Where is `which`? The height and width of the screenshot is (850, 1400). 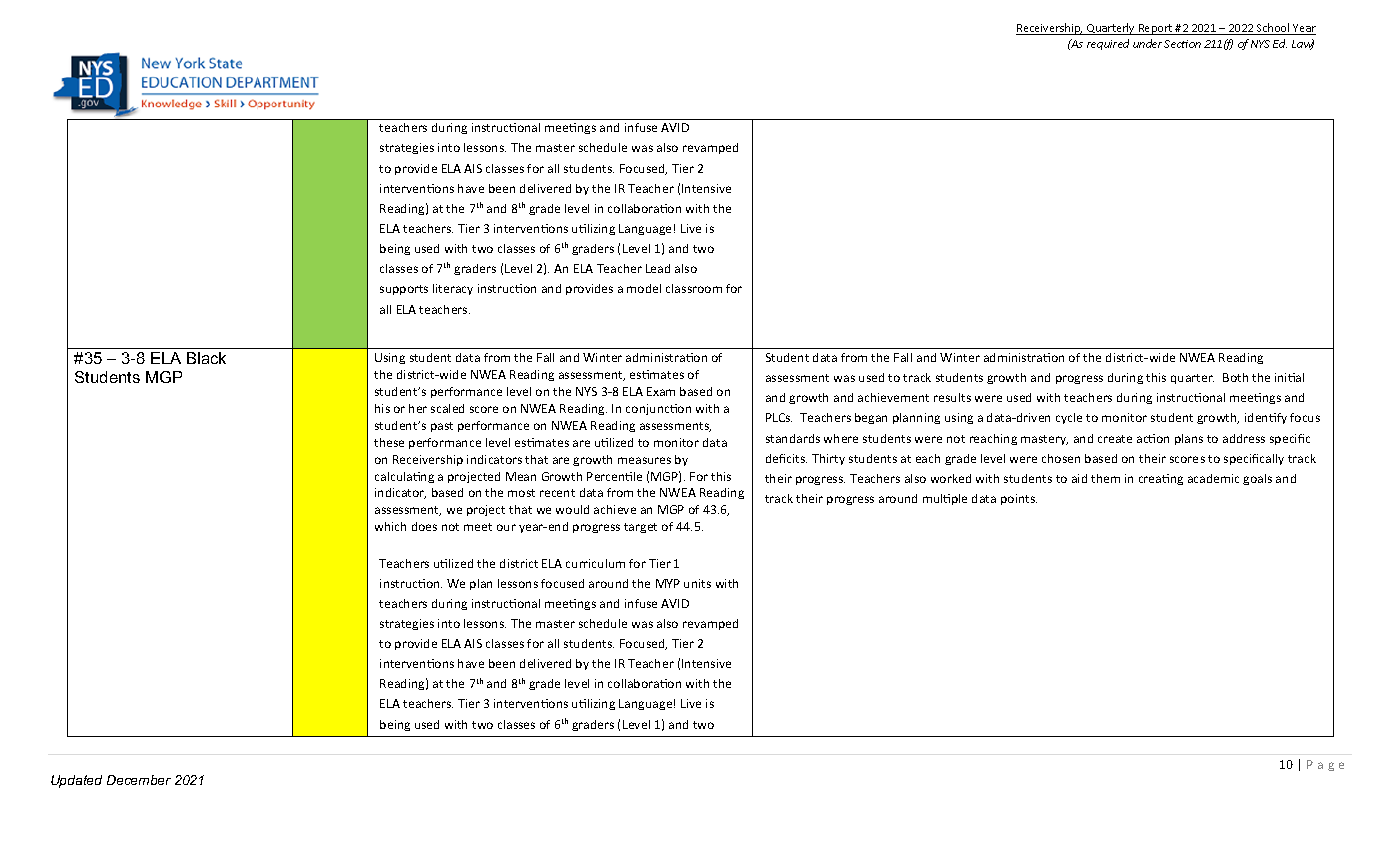
which is located at coordinates (390, 526).
